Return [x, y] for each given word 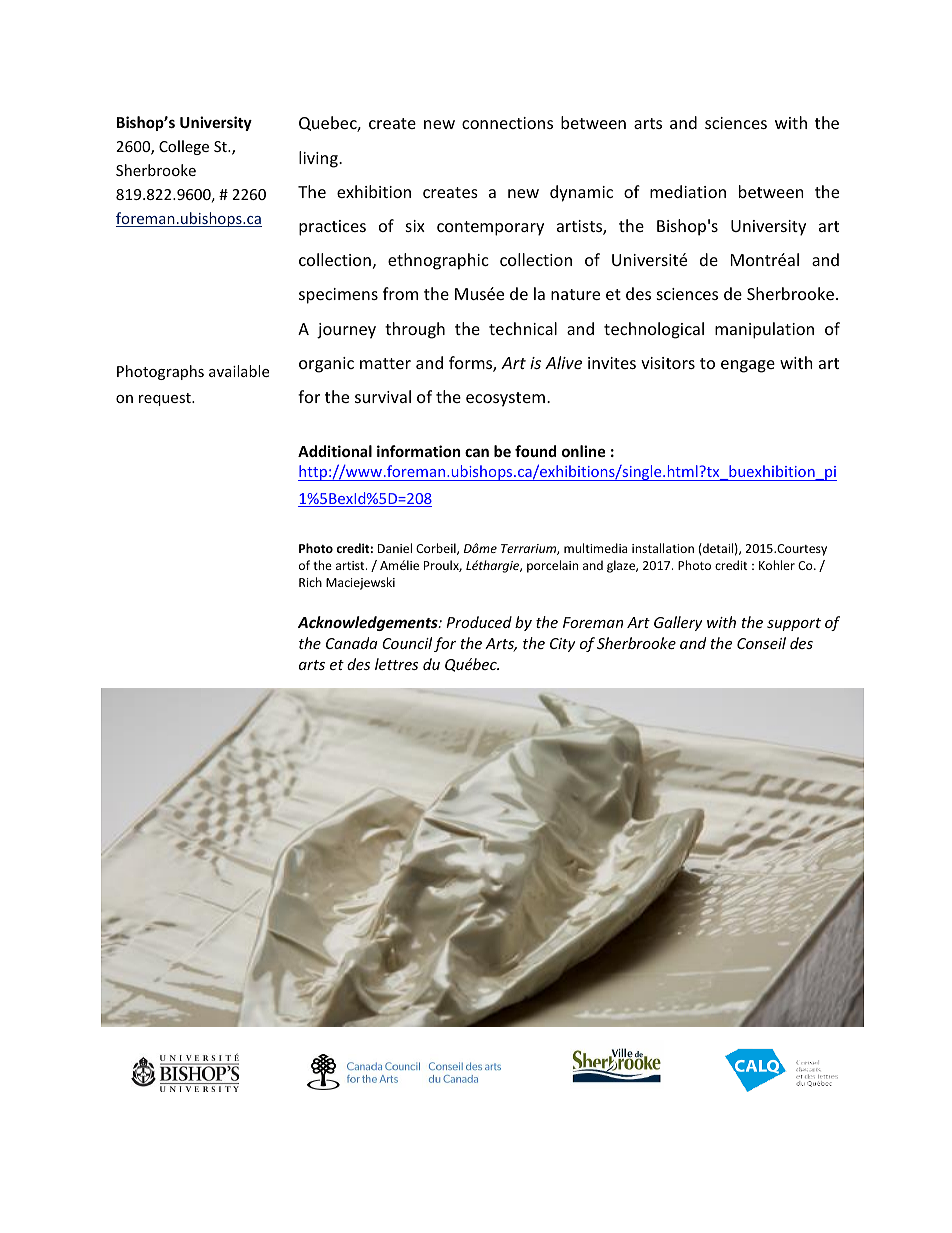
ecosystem [505, 399]
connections [507, 123]
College [184, 147]
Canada [352, 643]
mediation [688, 191]
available [239, 371]
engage [748, 366]
